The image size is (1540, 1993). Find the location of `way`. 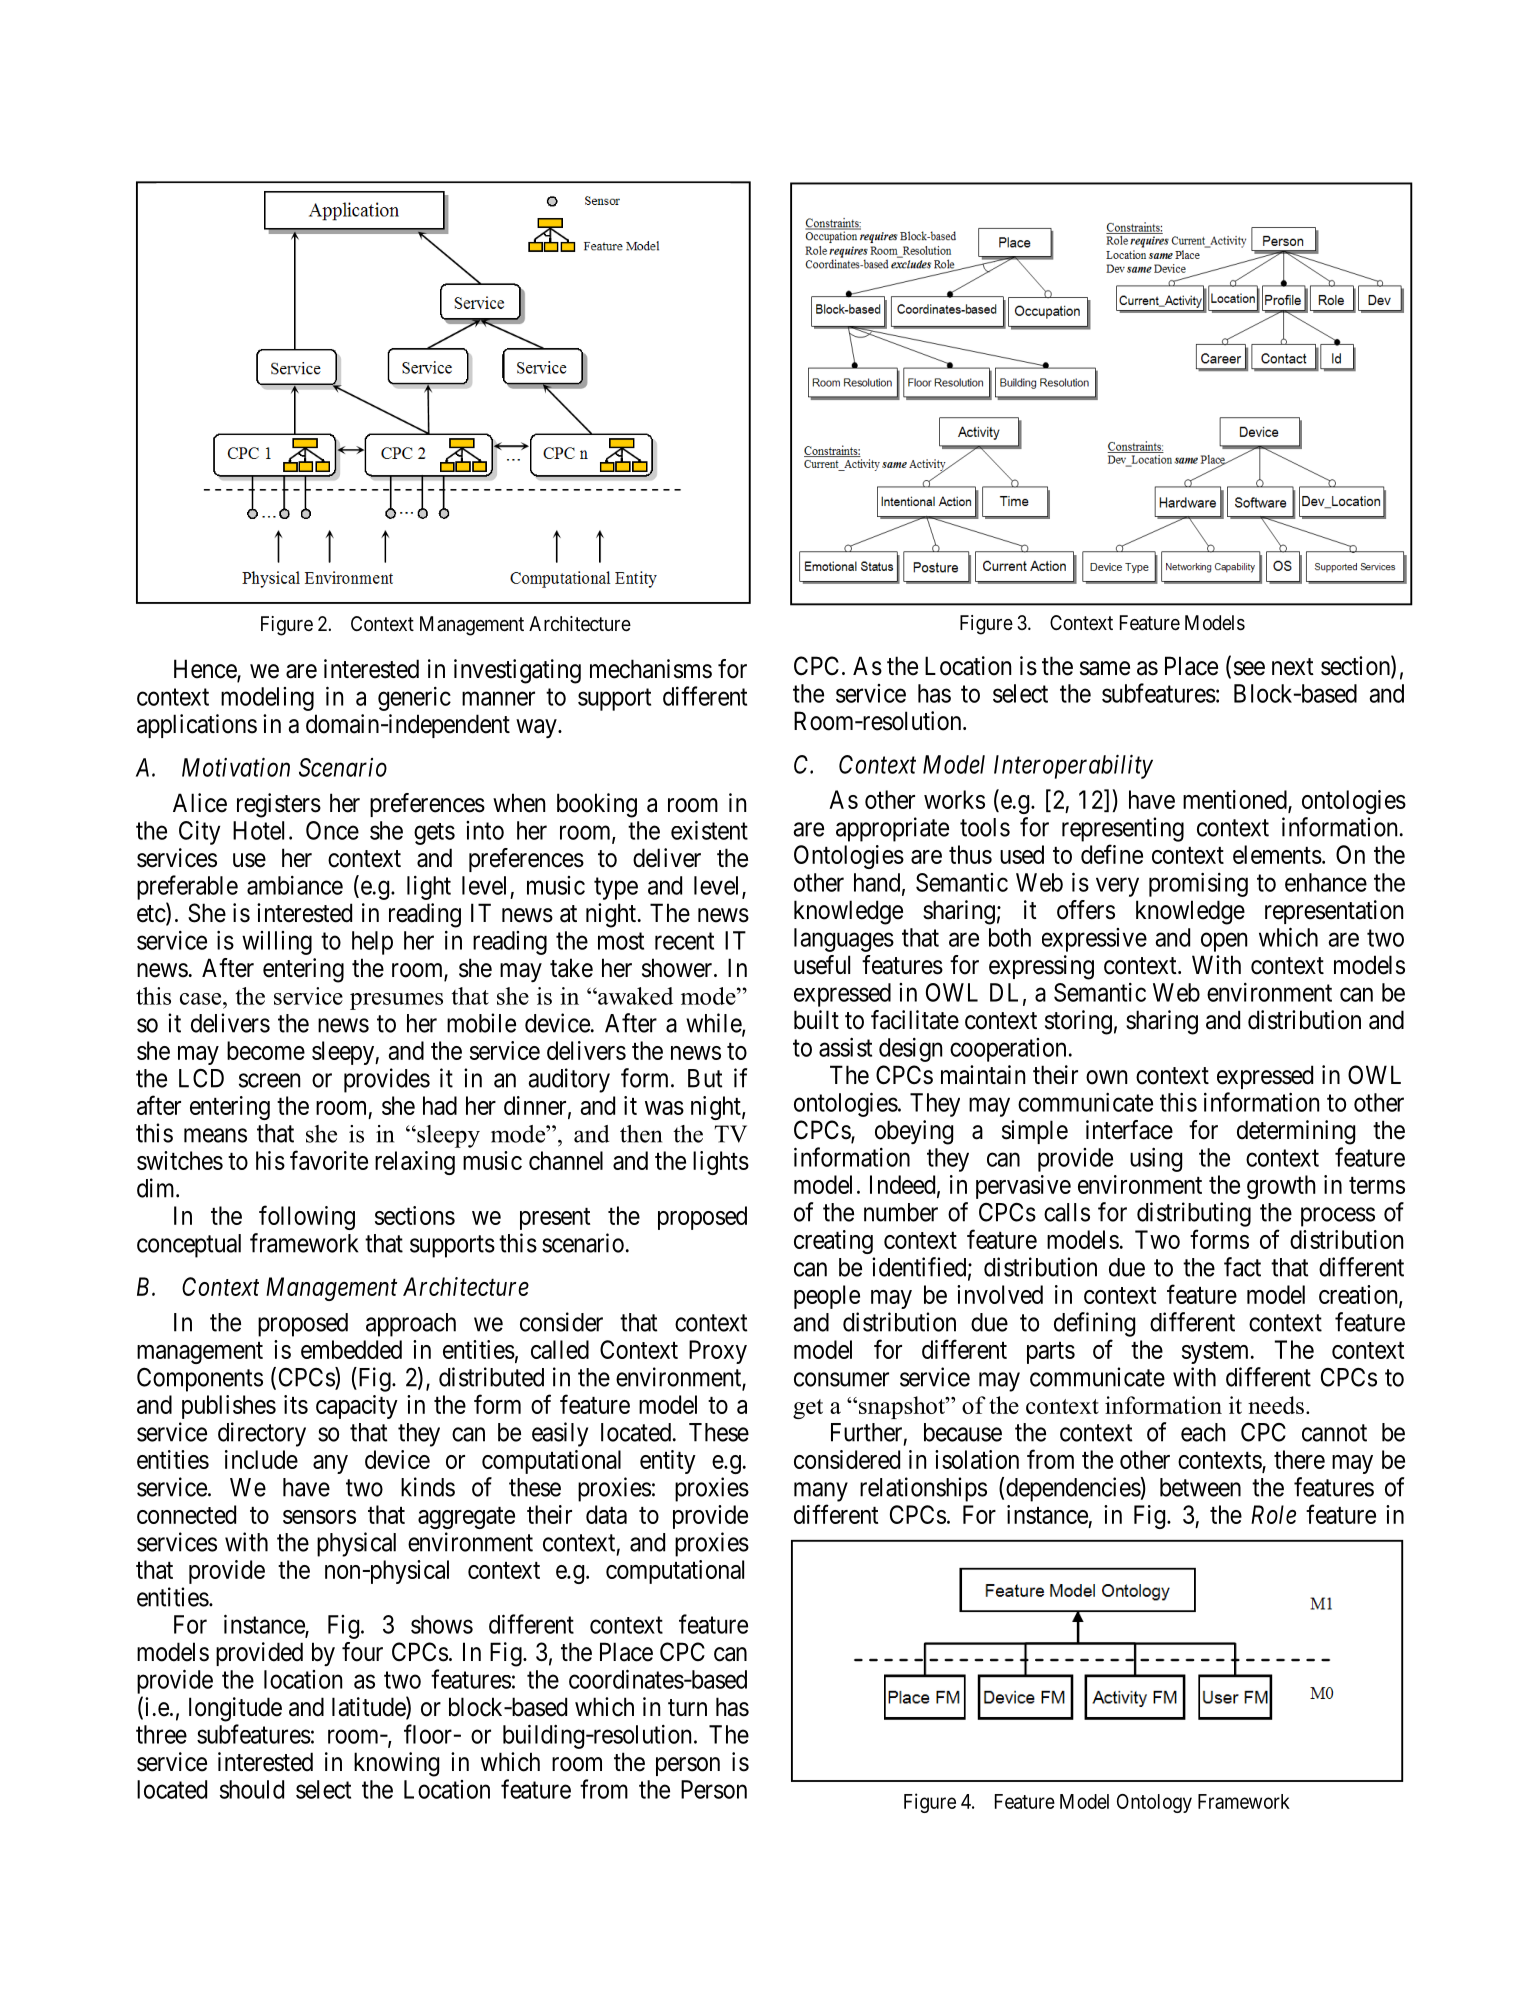

way is located at coordinates (537, 728).
